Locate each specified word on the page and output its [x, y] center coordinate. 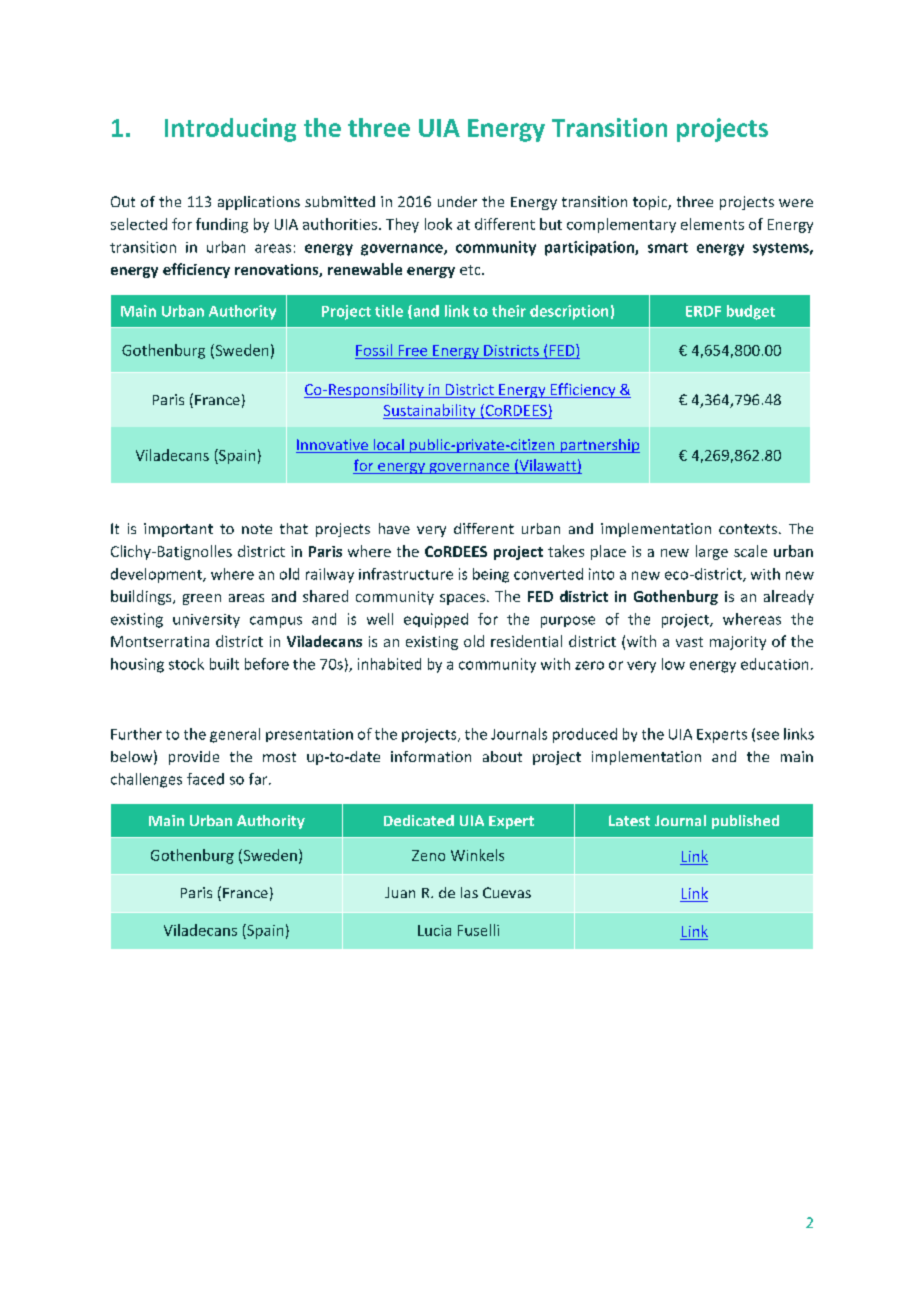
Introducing [230, 130]
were [796, 203]
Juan [400, 892]
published [745, 822]
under [457, 201]
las [469, 892]
